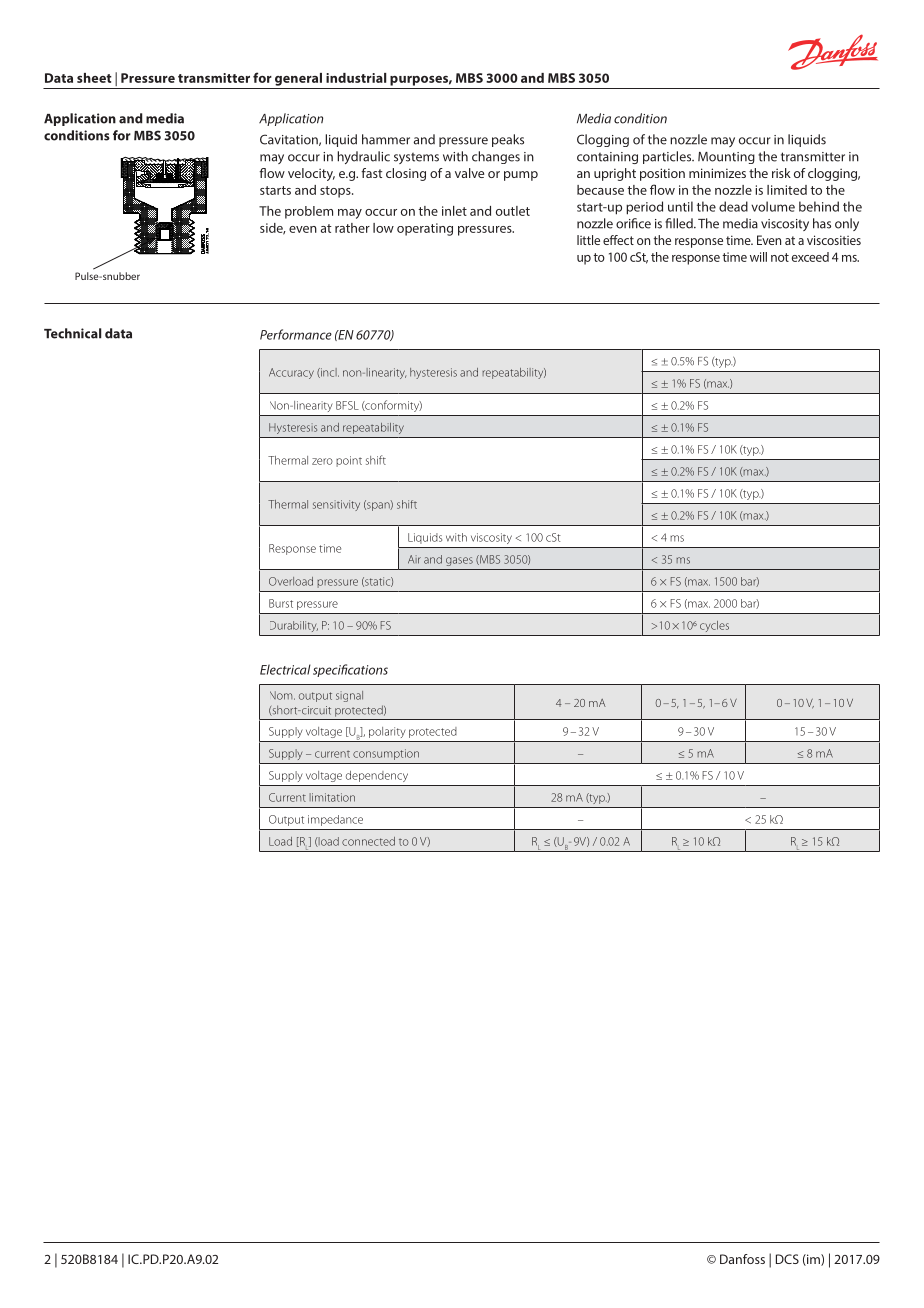 This screenshot has width=924, height=1308. Describe the element at coordinates (742, 1259) in the screenshot. I see `Danfoss` at that location.
